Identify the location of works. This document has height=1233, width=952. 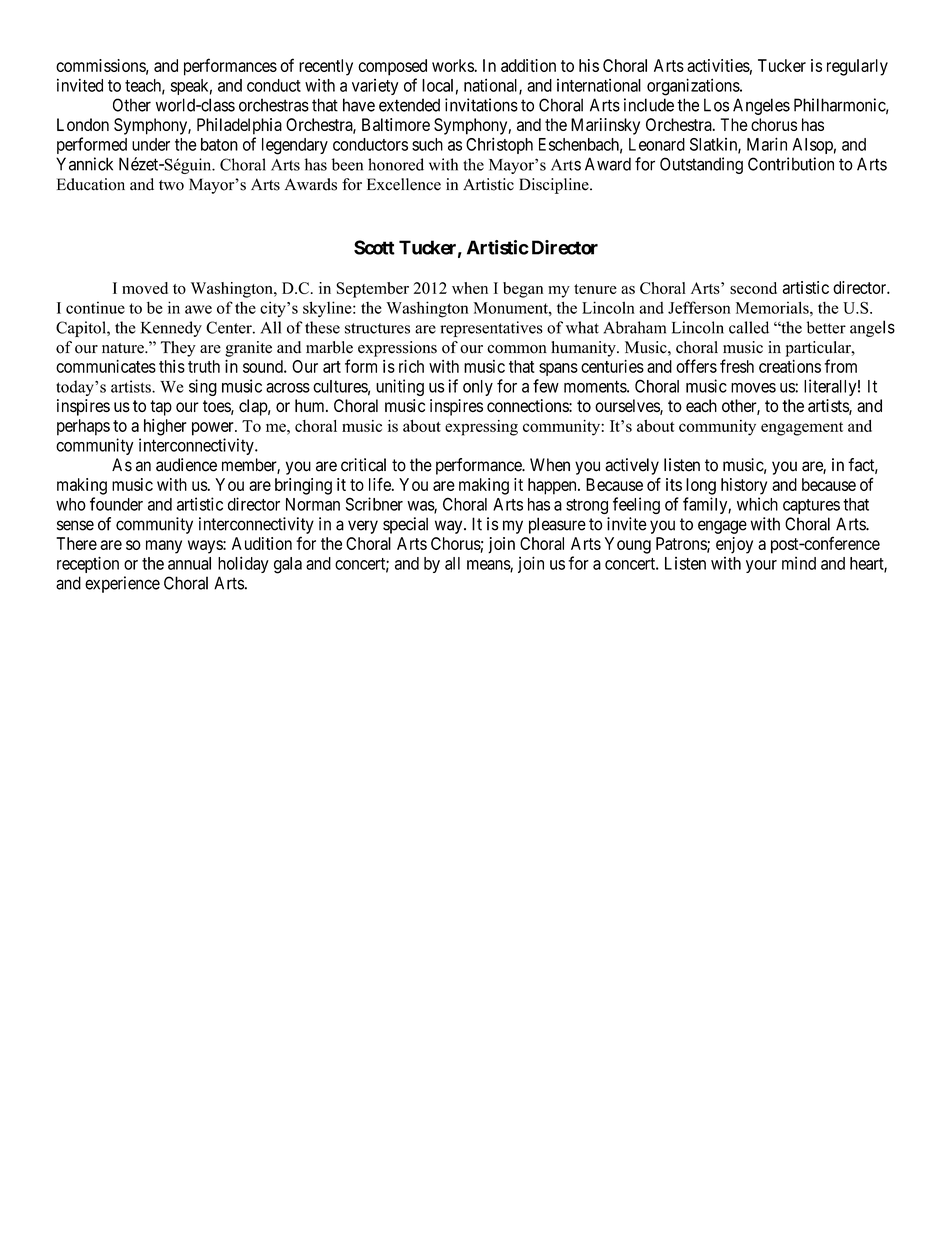
(453, 65).
